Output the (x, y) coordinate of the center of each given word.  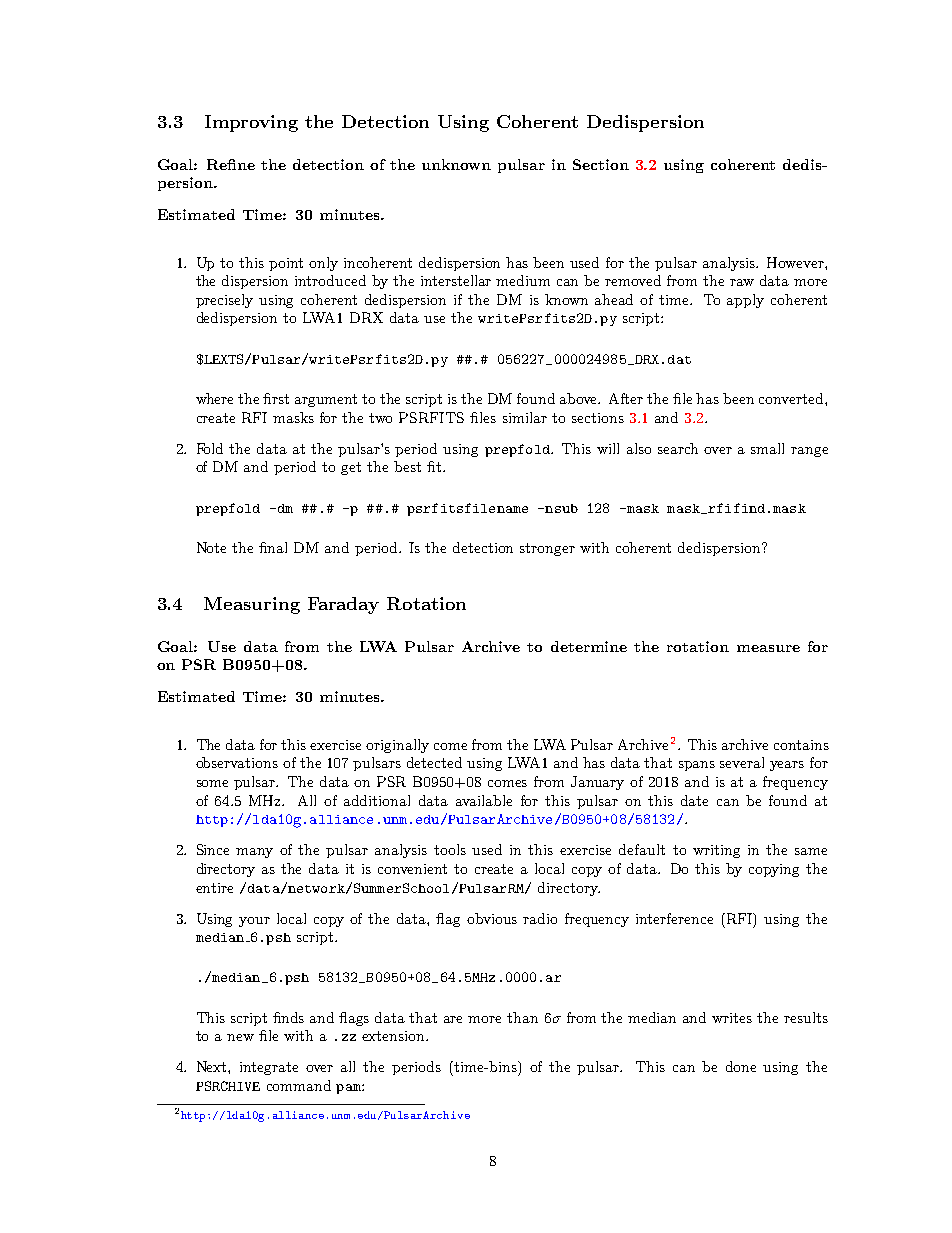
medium (523, 280)
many (254, 853)
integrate (269, 1068)
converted (792, 398)
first (276, 398)
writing (716, 851)
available (484, 800)
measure (768, 648)
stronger (547, 549)
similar (525, 417)
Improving (251, 123)
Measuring (252, 605)
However (796, 262)
